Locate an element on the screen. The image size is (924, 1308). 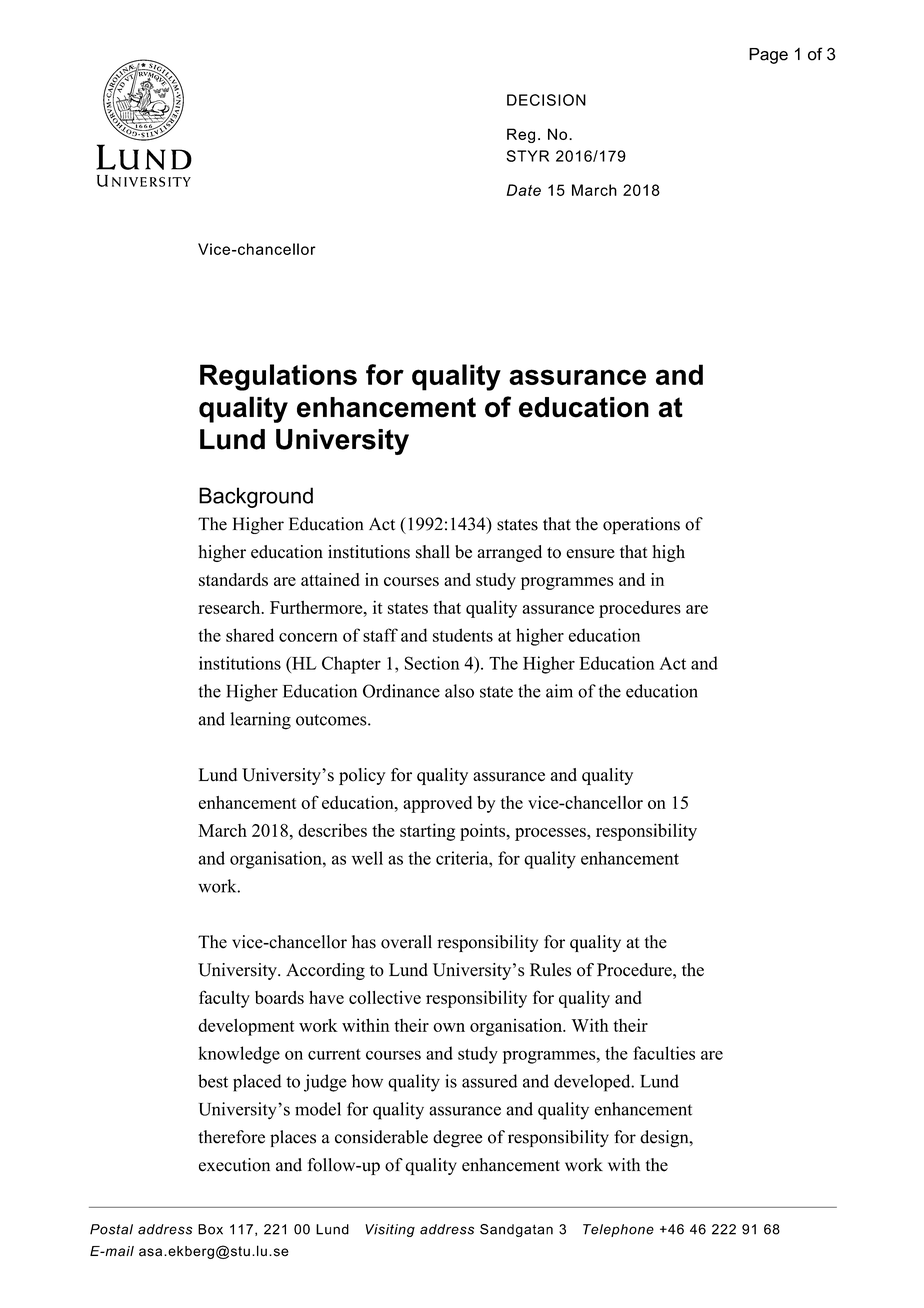
Visiting is located at coordinates (390, 1230).
